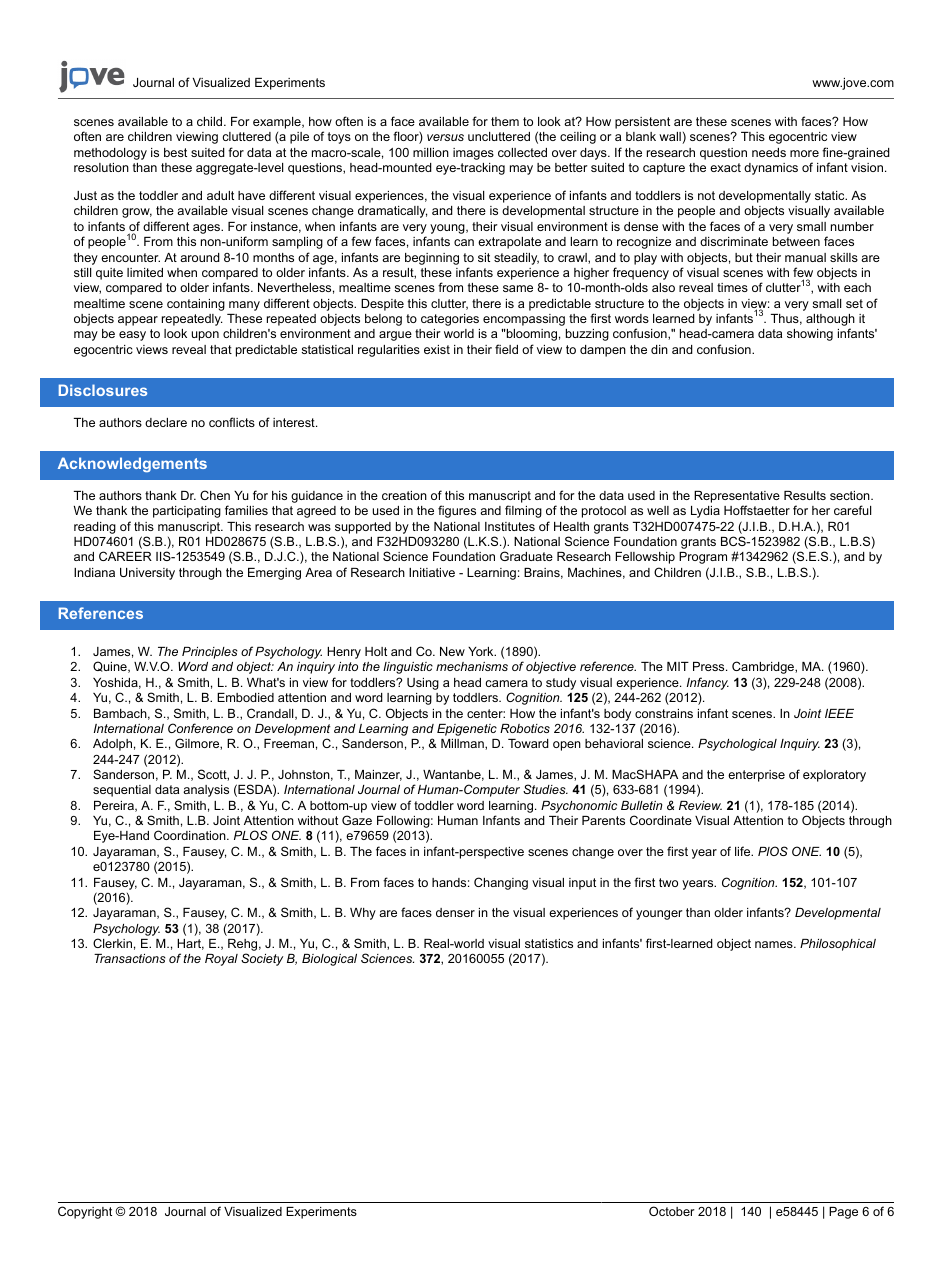  What do you see at coordinates (769, 152) in the screenshot?
I see `needs` at bounding box center [769, 152].
